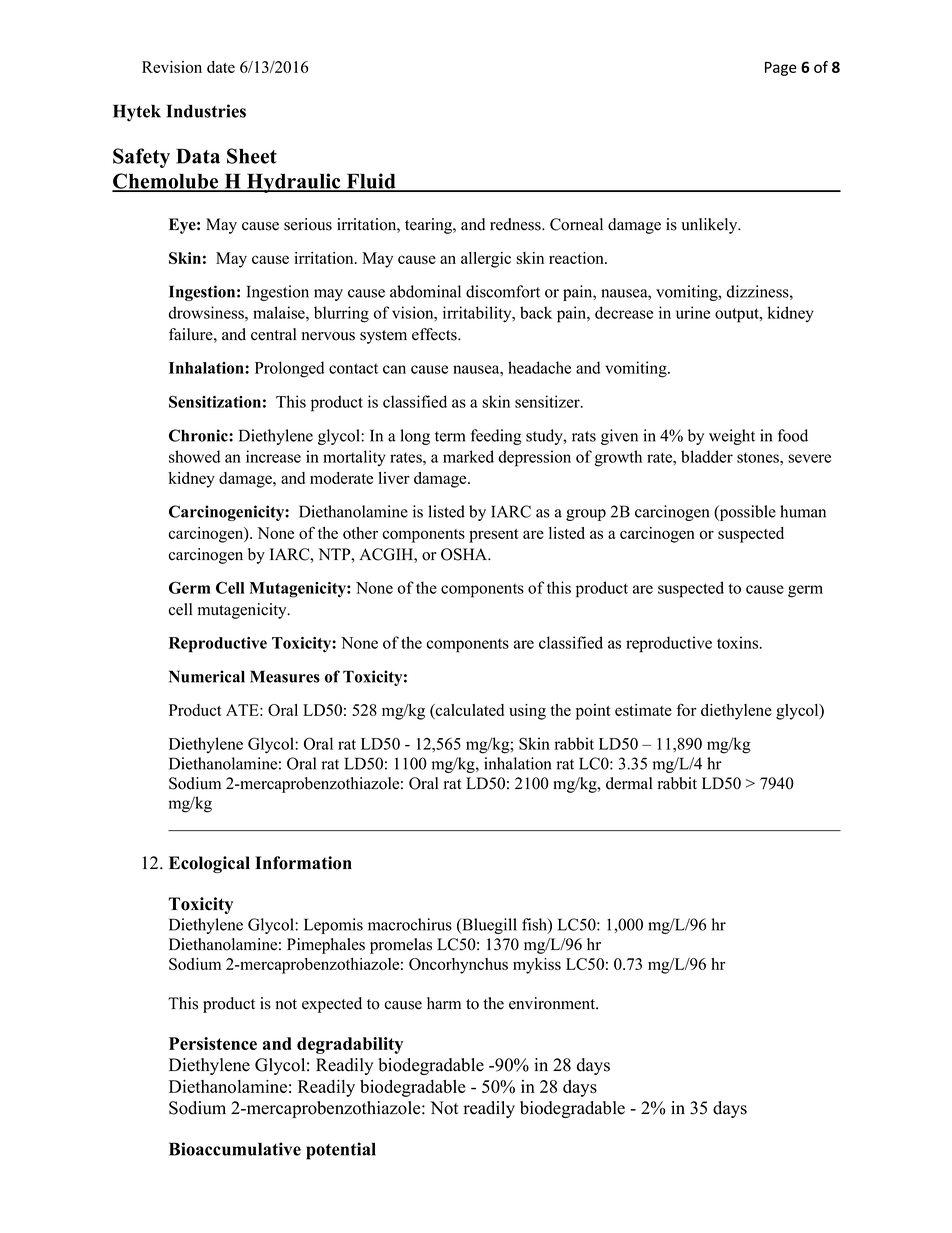 This image has width=952, height=1233. What do you see at coordinates (553, 1003) in the image?
I see `environment` at bounding box center [553, 1003].
